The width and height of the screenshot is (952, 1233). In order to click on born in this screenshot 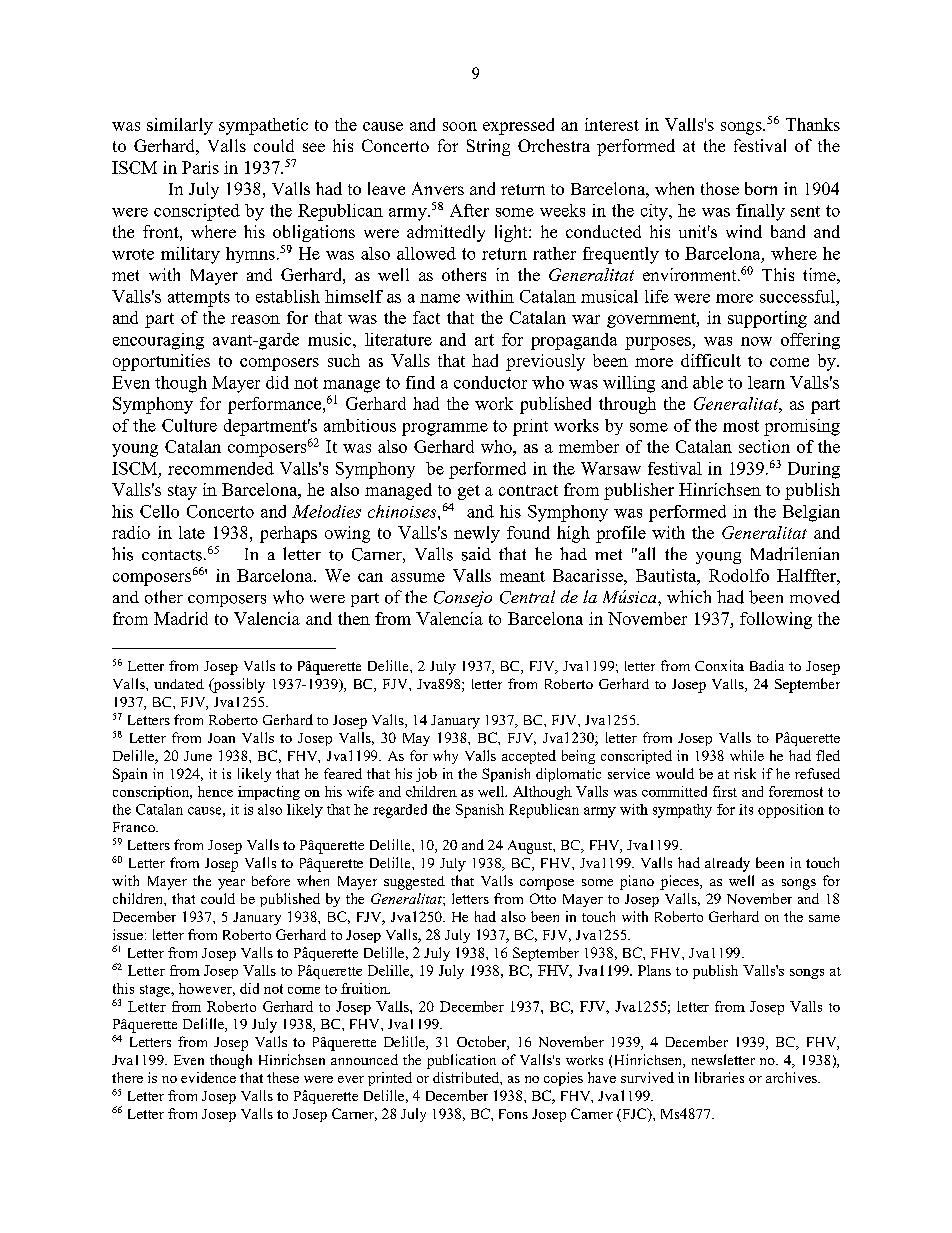, I will do `click(761, 188)`.
